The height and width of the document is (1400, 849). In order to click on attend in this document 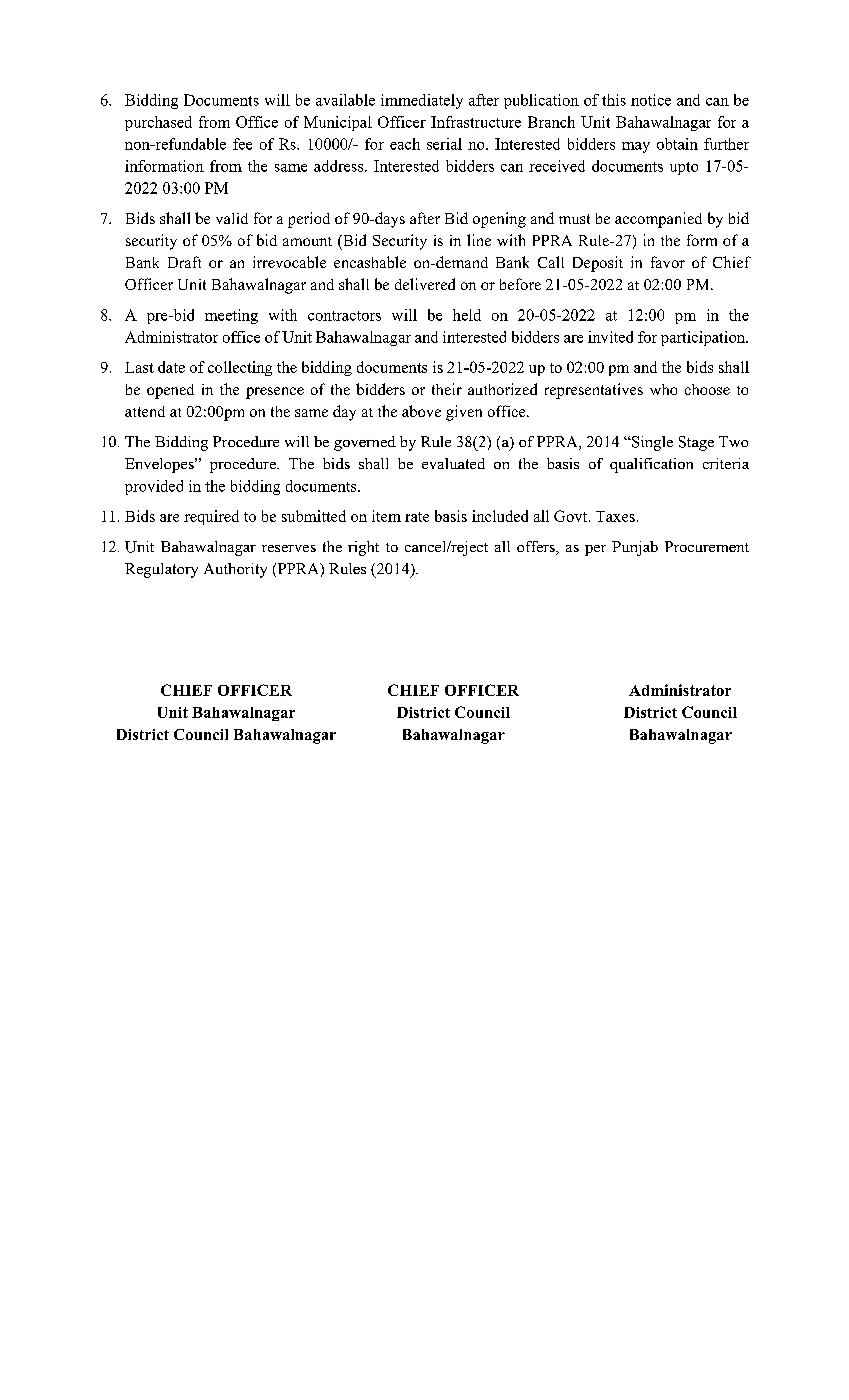, I will do `click(145, 411)`.
